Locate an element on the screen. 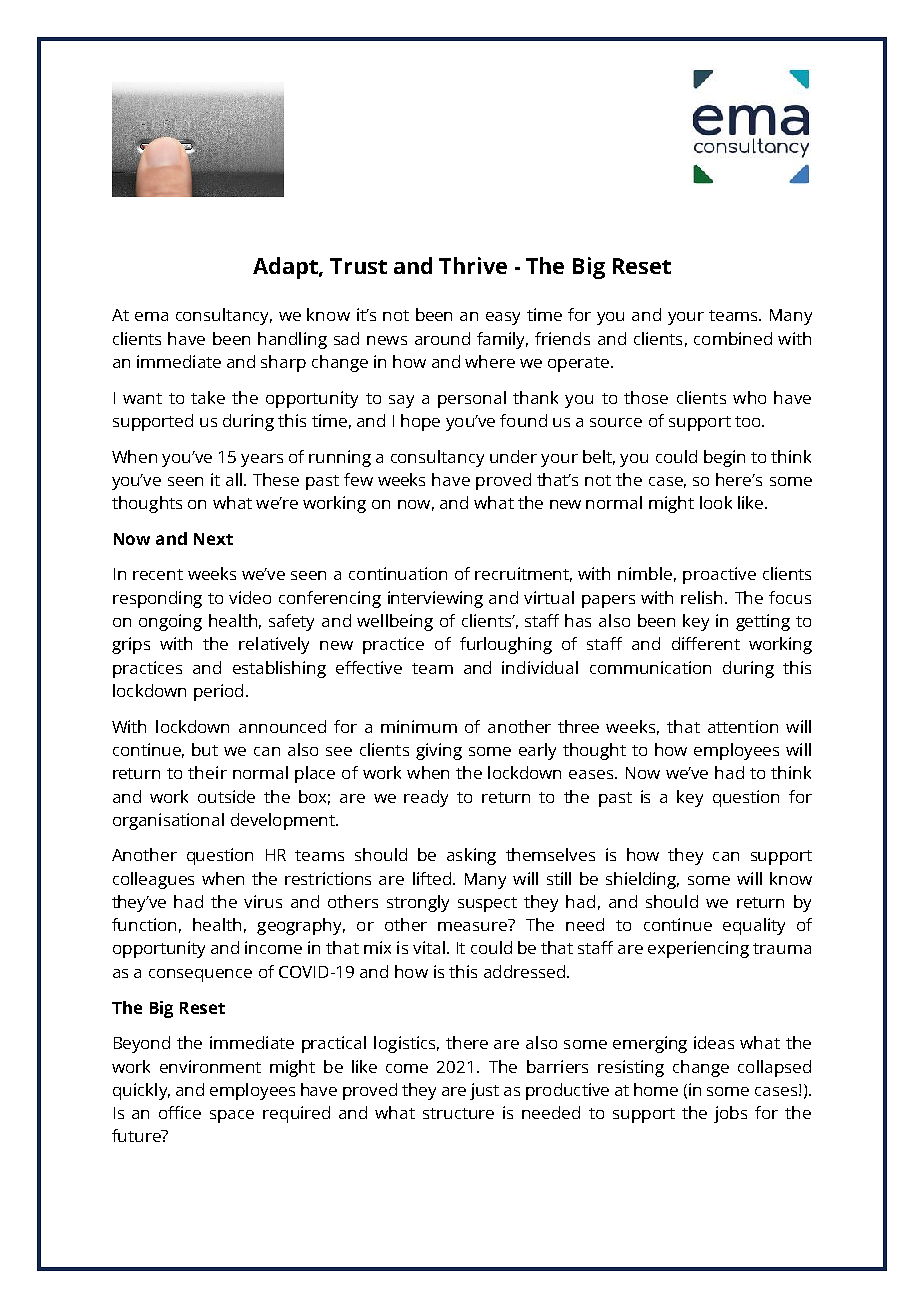 Image resolution: width=924 pixels, height=1308 pixels. Thrive is located at coordinates (473, 265).
